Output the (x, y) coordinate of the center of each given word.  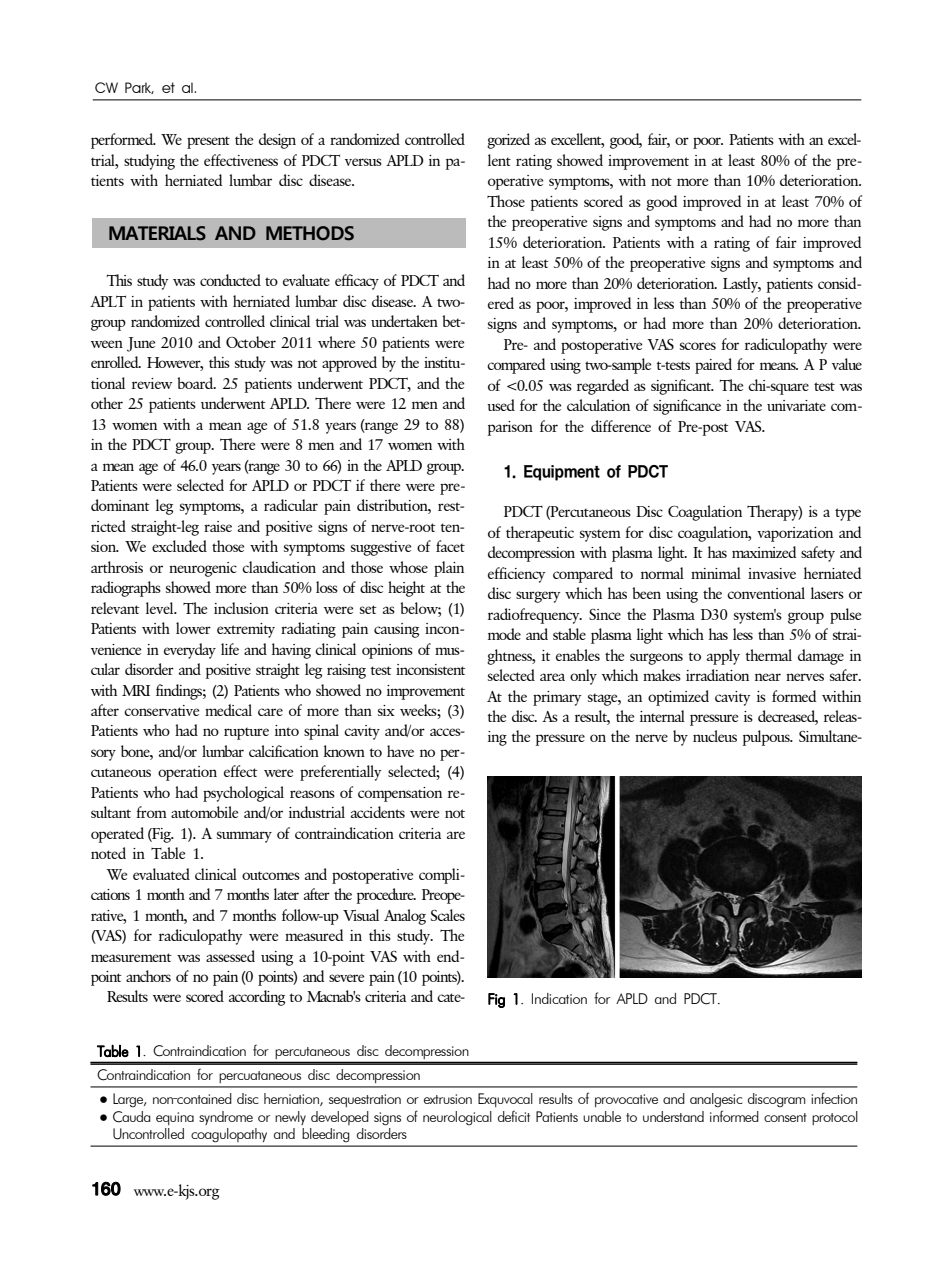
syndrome (226, 1118)
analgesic (716, 1100)
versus (363, 162)
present (208, 143)
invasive (772, 573)
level (161, 608)
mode (504, 634)
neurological (457, 1118)
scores (698, 346)
